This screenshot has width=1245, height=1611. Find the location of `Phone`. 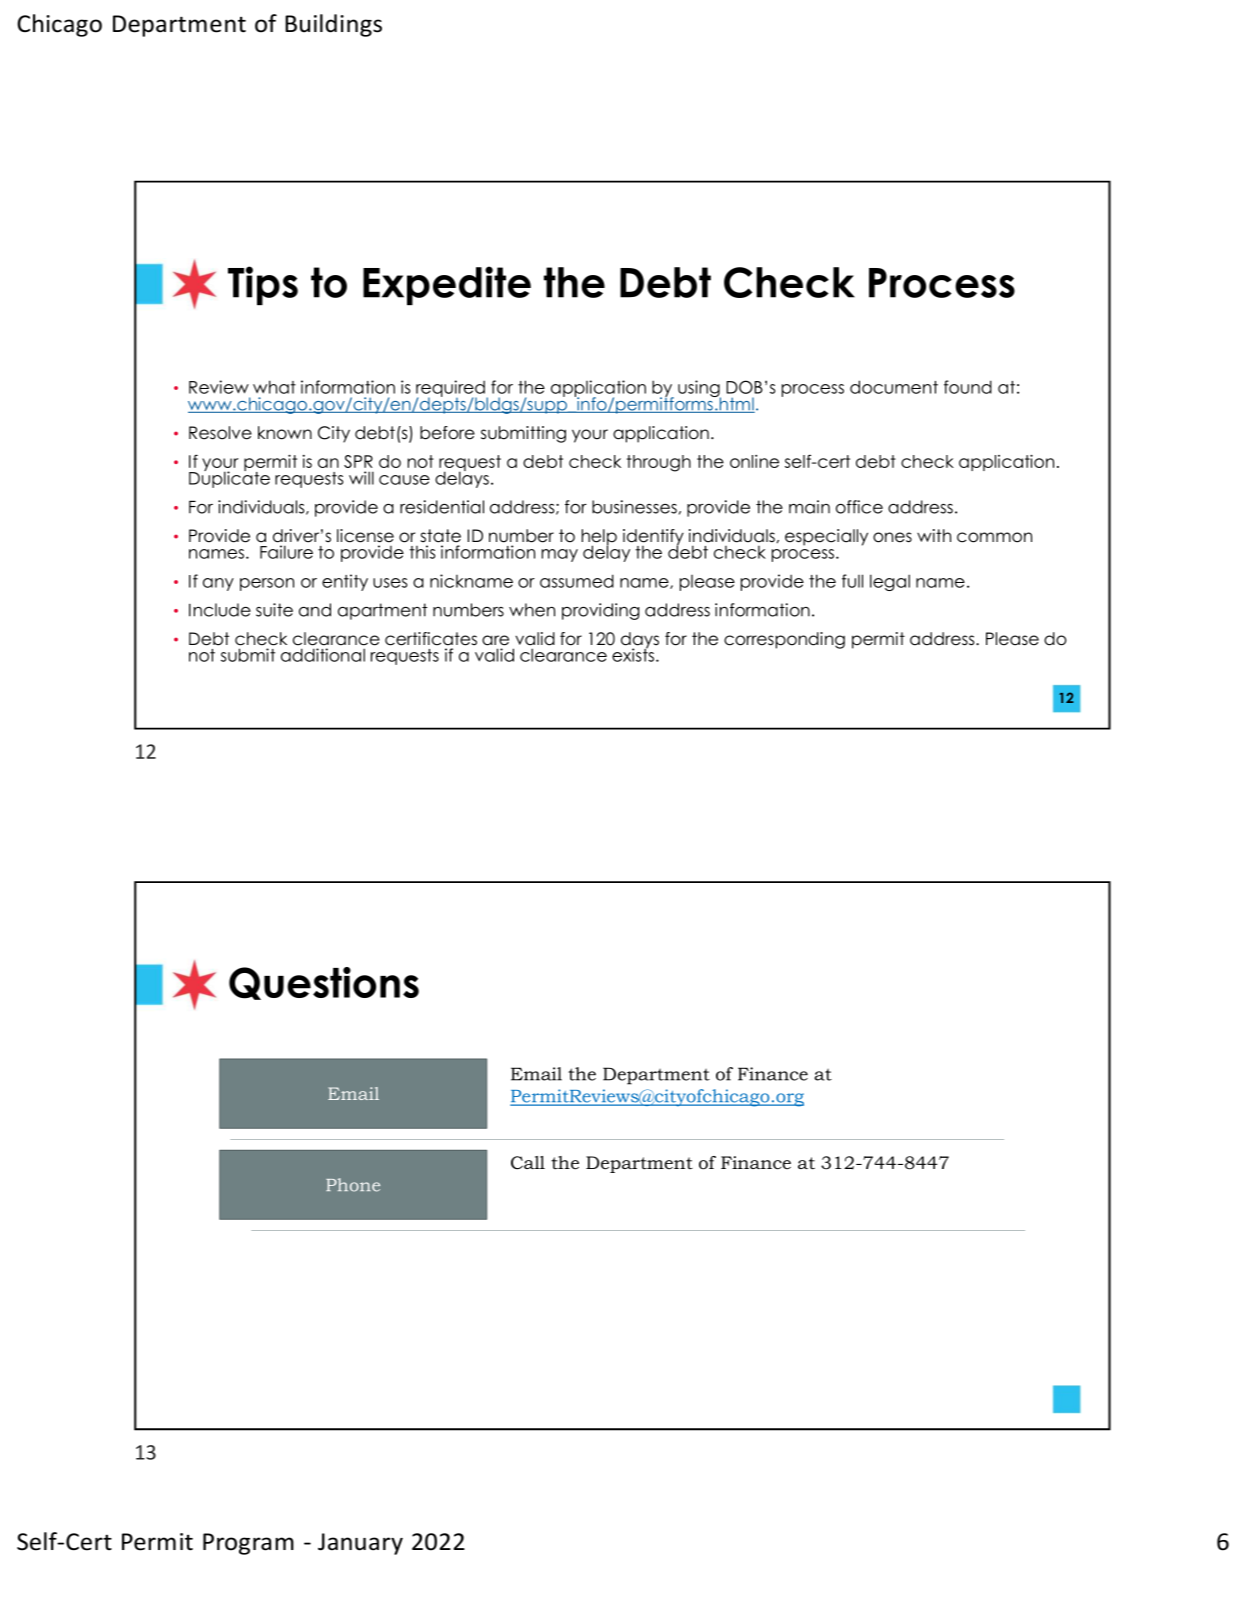

Phone is located at coordinates (353, 1185).
